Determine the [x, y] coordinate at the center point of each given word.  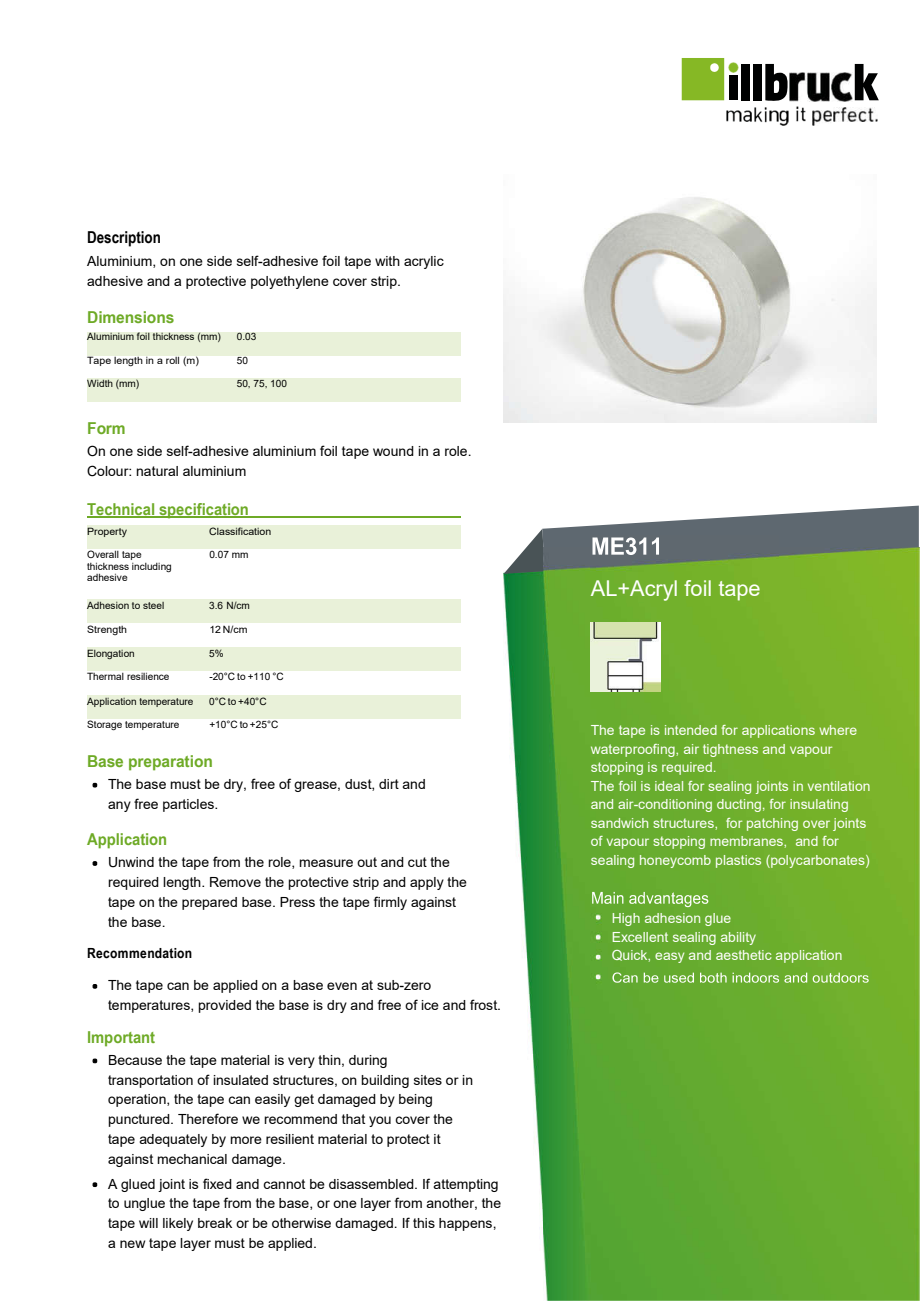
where [838, 730]
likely [178, 1224]
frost [485, 1004]
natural [157, 471]
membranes [747, 841]
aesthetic [744, 955]
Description [124, 239]
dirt [389, 784]
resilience [148, 676]
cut [417, 862]
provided [224, 1006]
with [387, 261]
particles [189, 805]
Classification [240, 531]
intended [691, 730]
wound [393, 451]
